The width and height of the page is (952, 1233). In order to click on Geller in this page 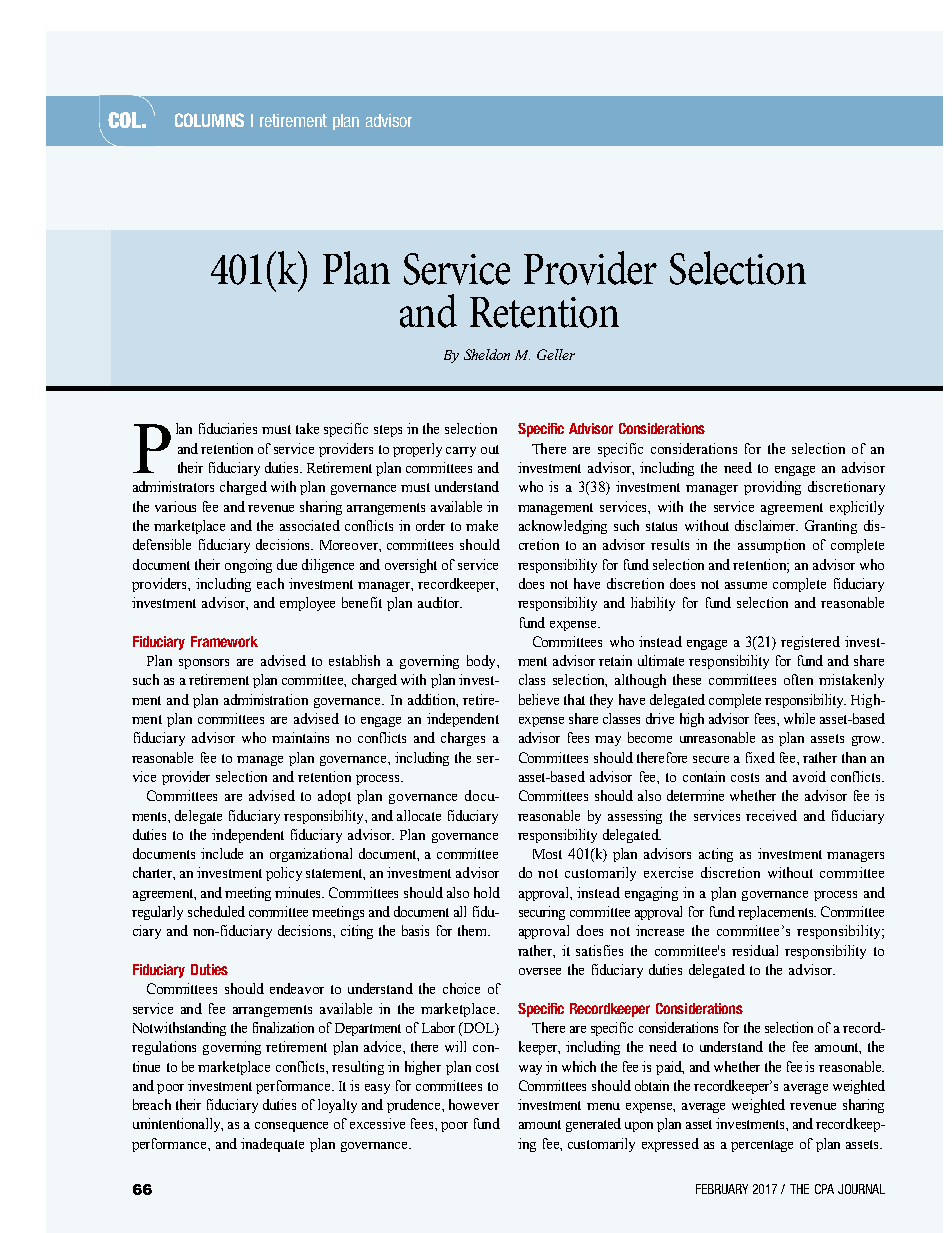, I will do `click(556, 354)`.
